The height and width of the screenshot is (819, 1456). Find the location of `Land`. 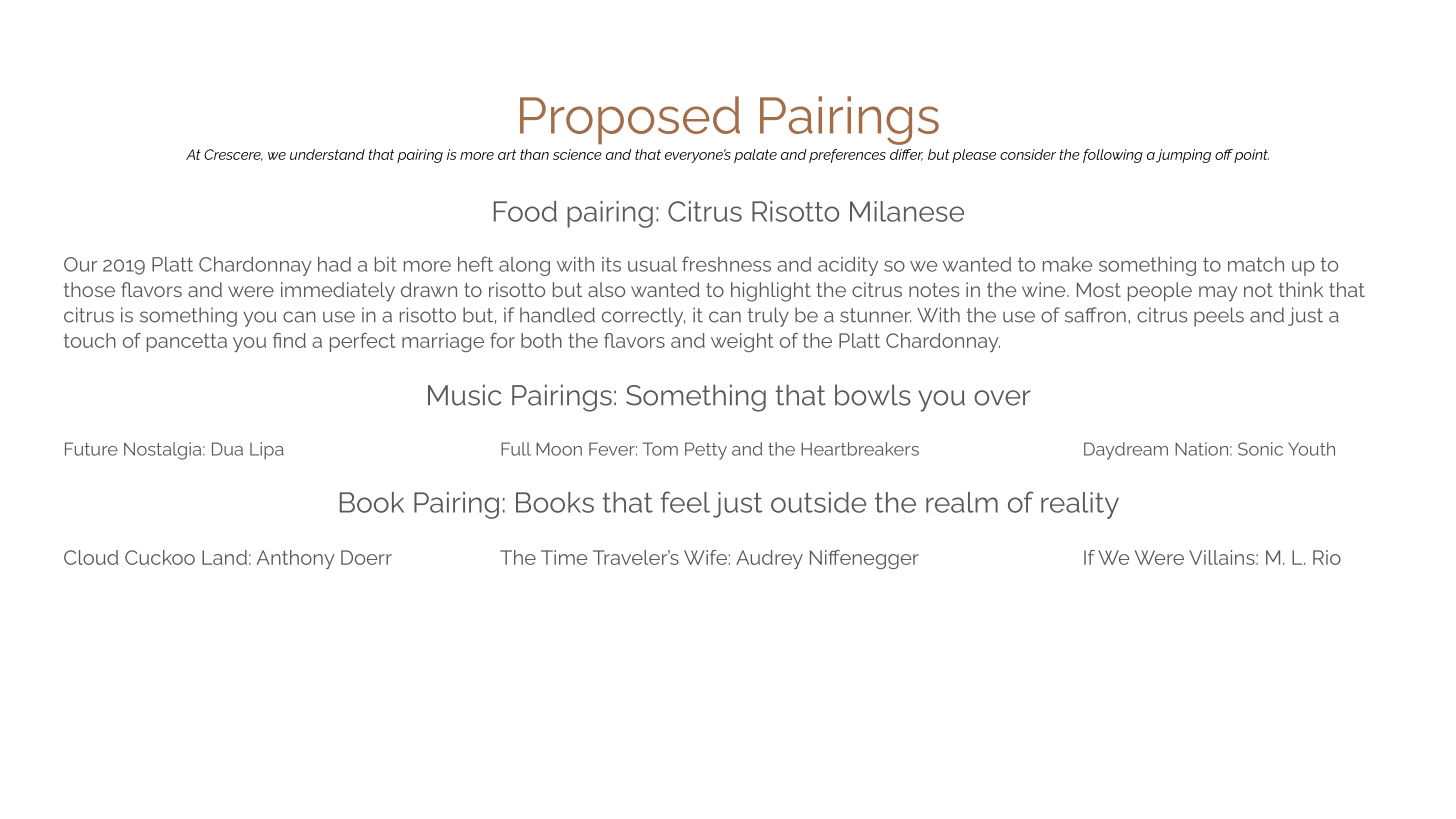

Land is located at coordinates (224, 557).
